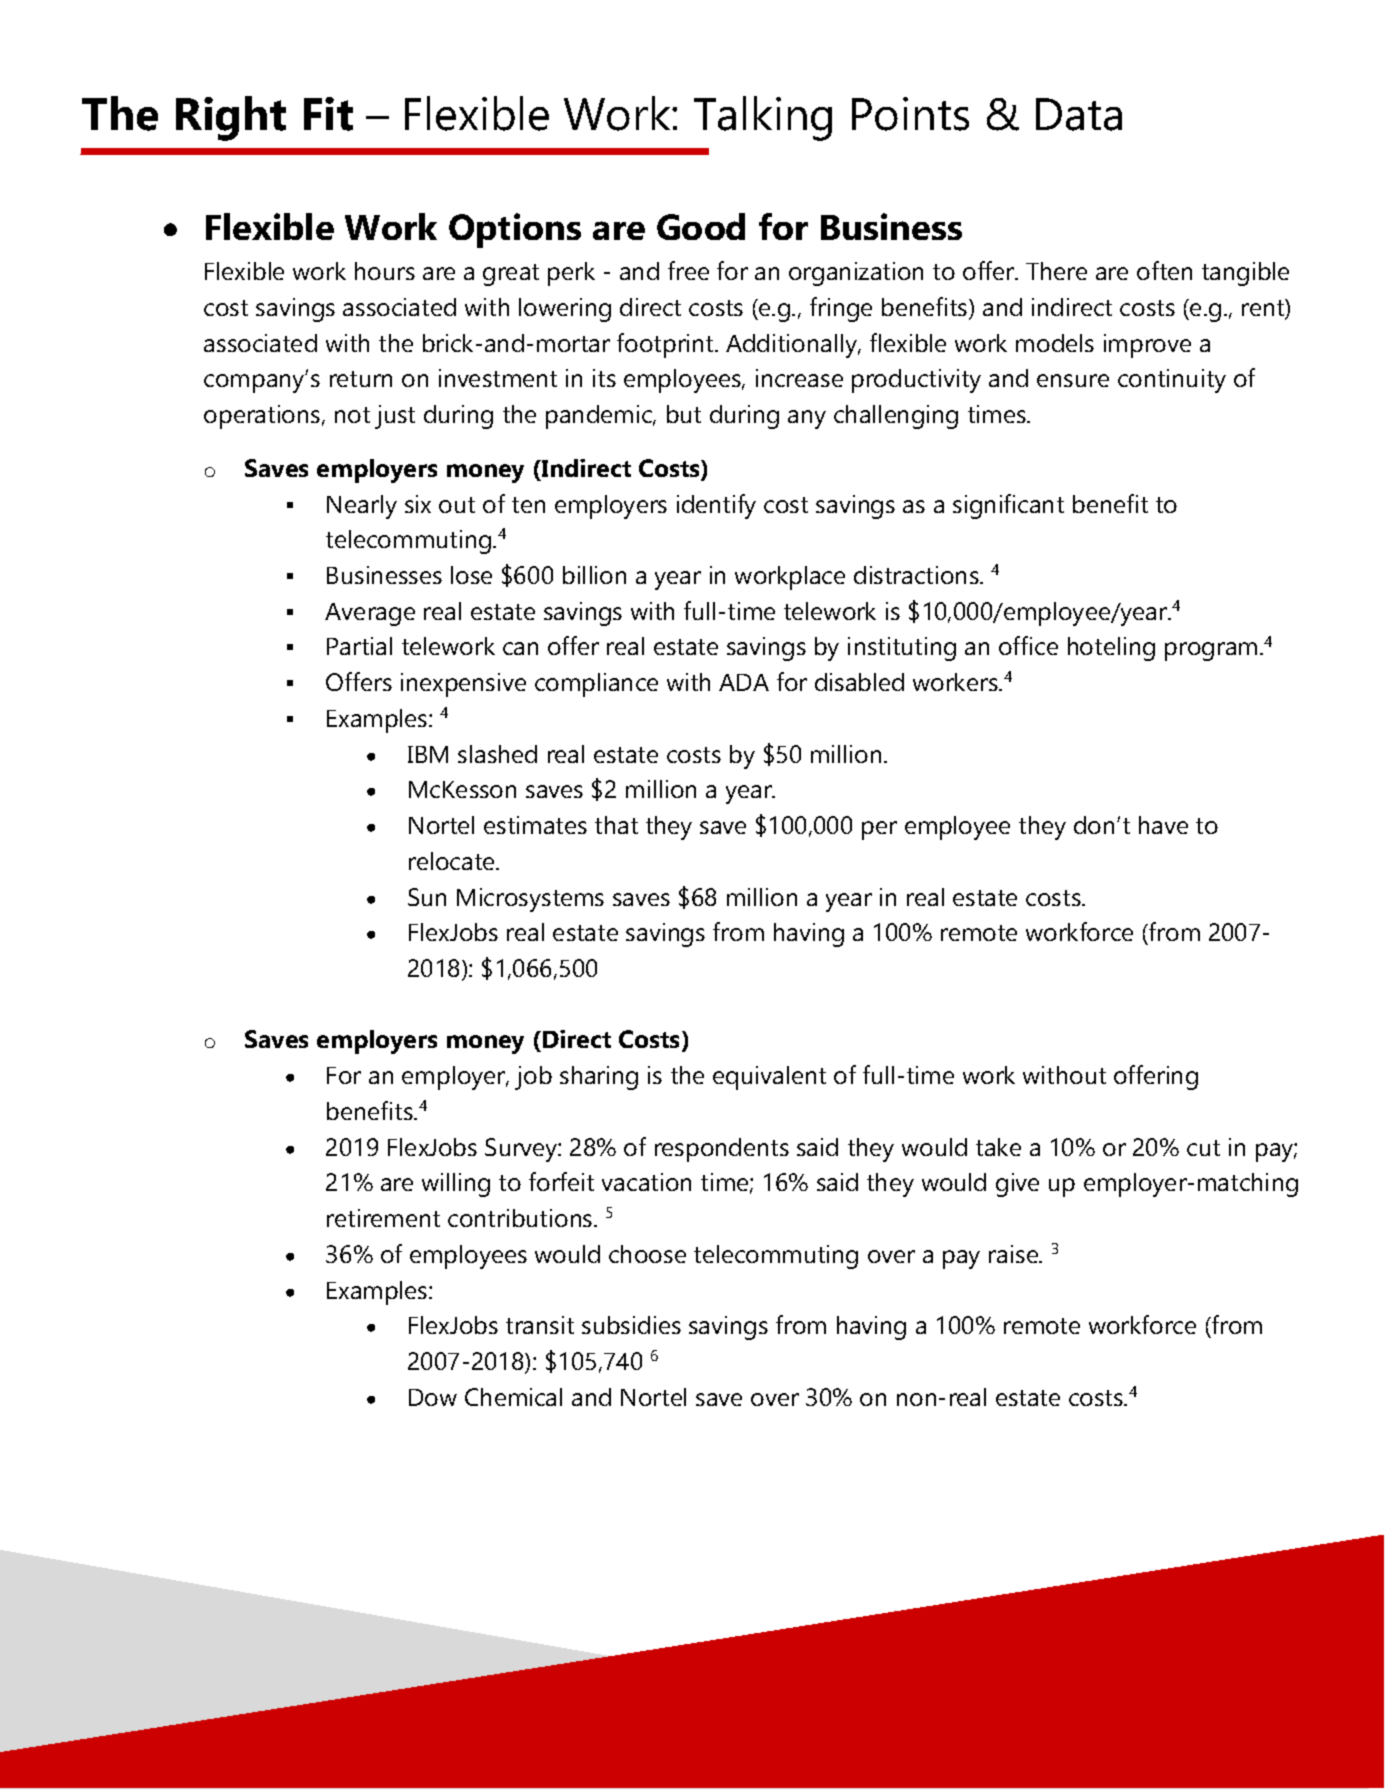  What do you see at coordinates (231, 118) in the screenshot?
I see `Right` at bounding box center [231, 118].
